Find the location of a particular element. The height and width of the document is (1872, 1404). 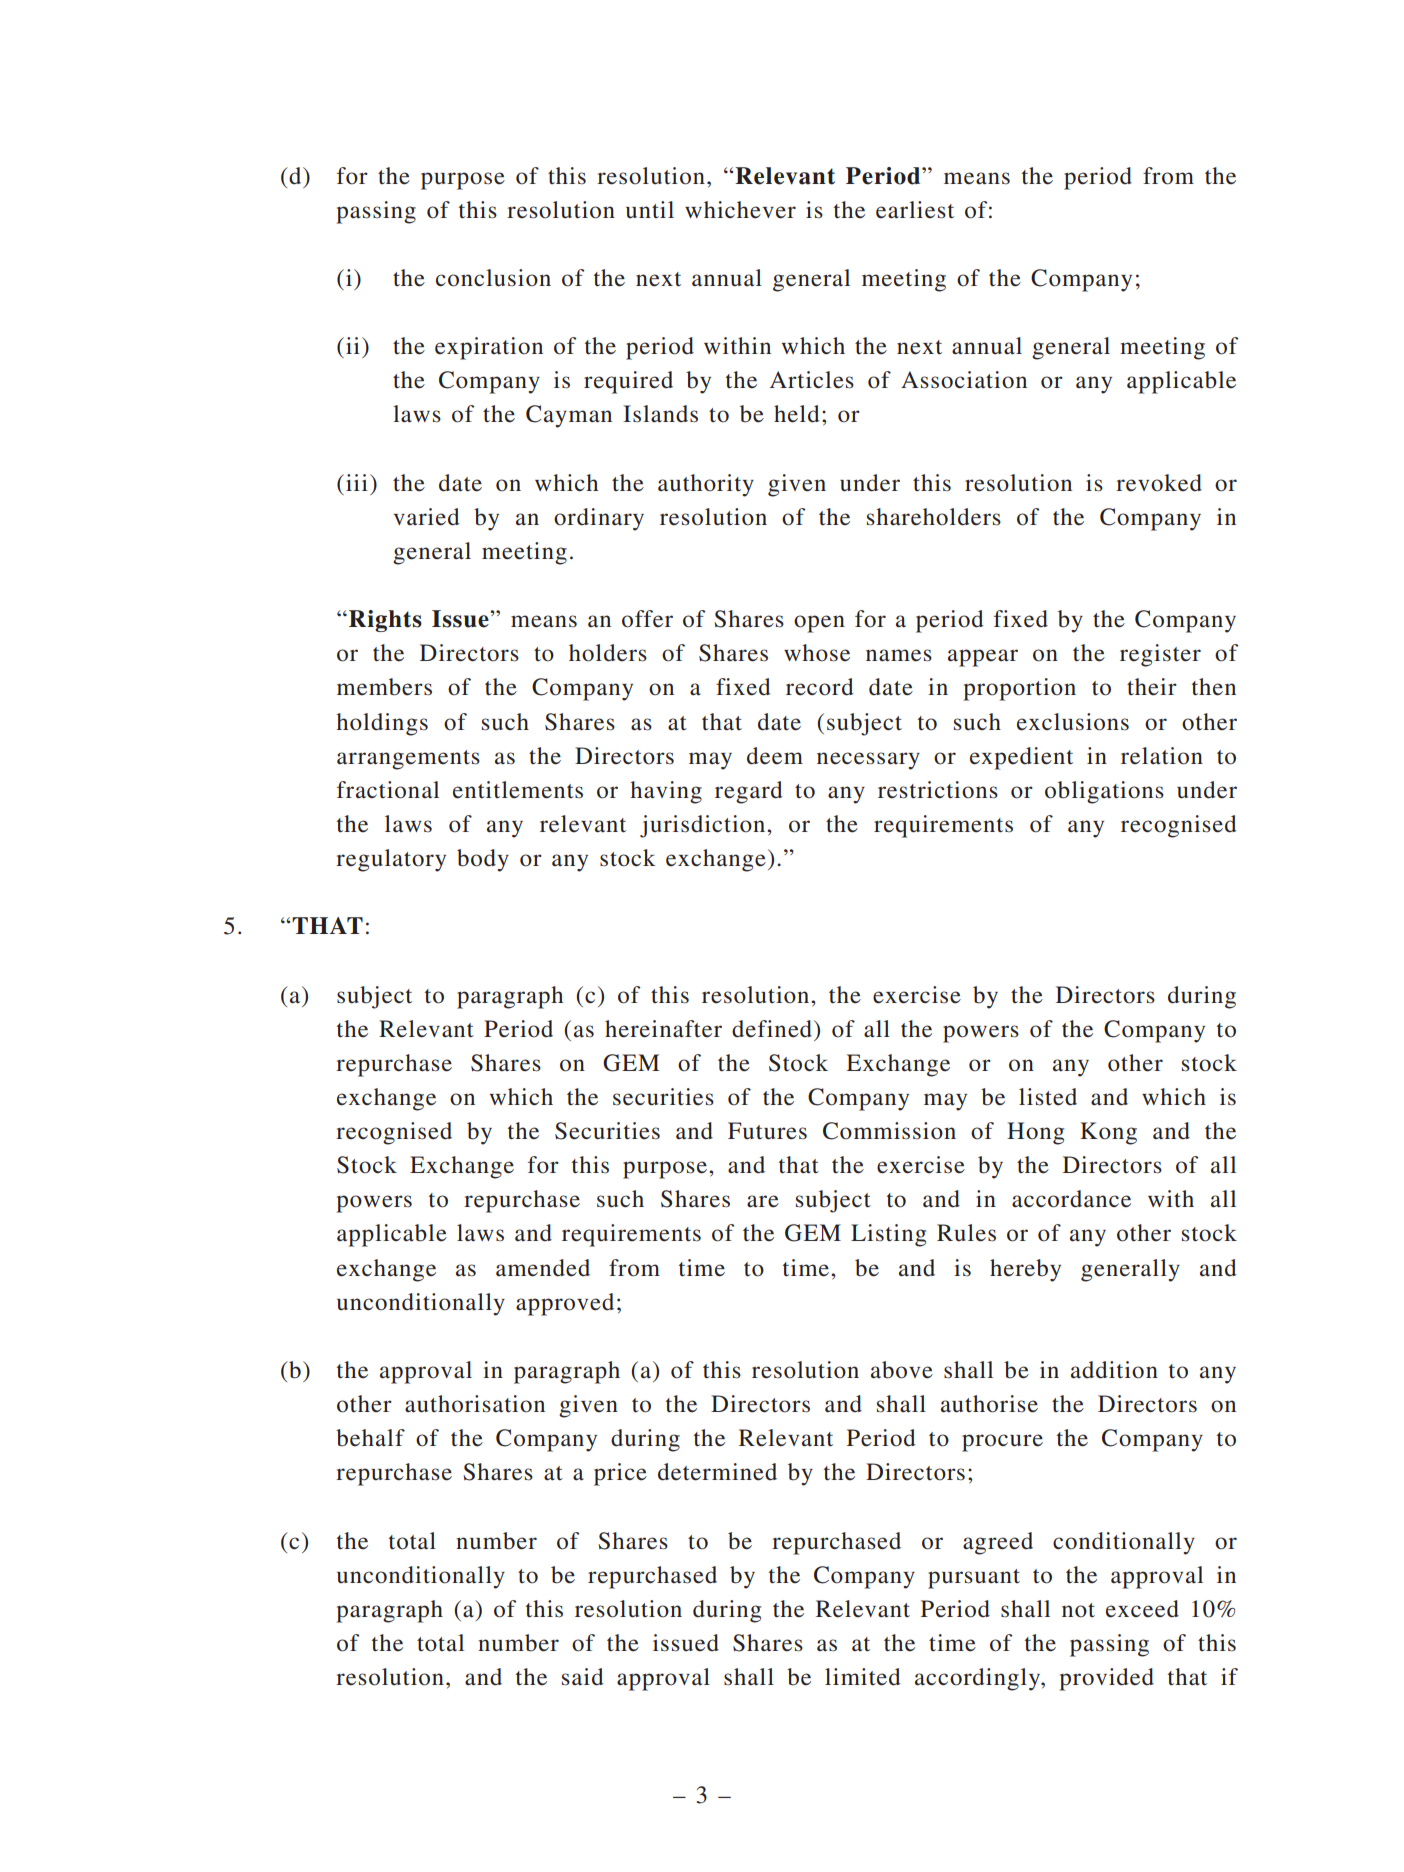

defined is located at coordinates (773, 1029).
